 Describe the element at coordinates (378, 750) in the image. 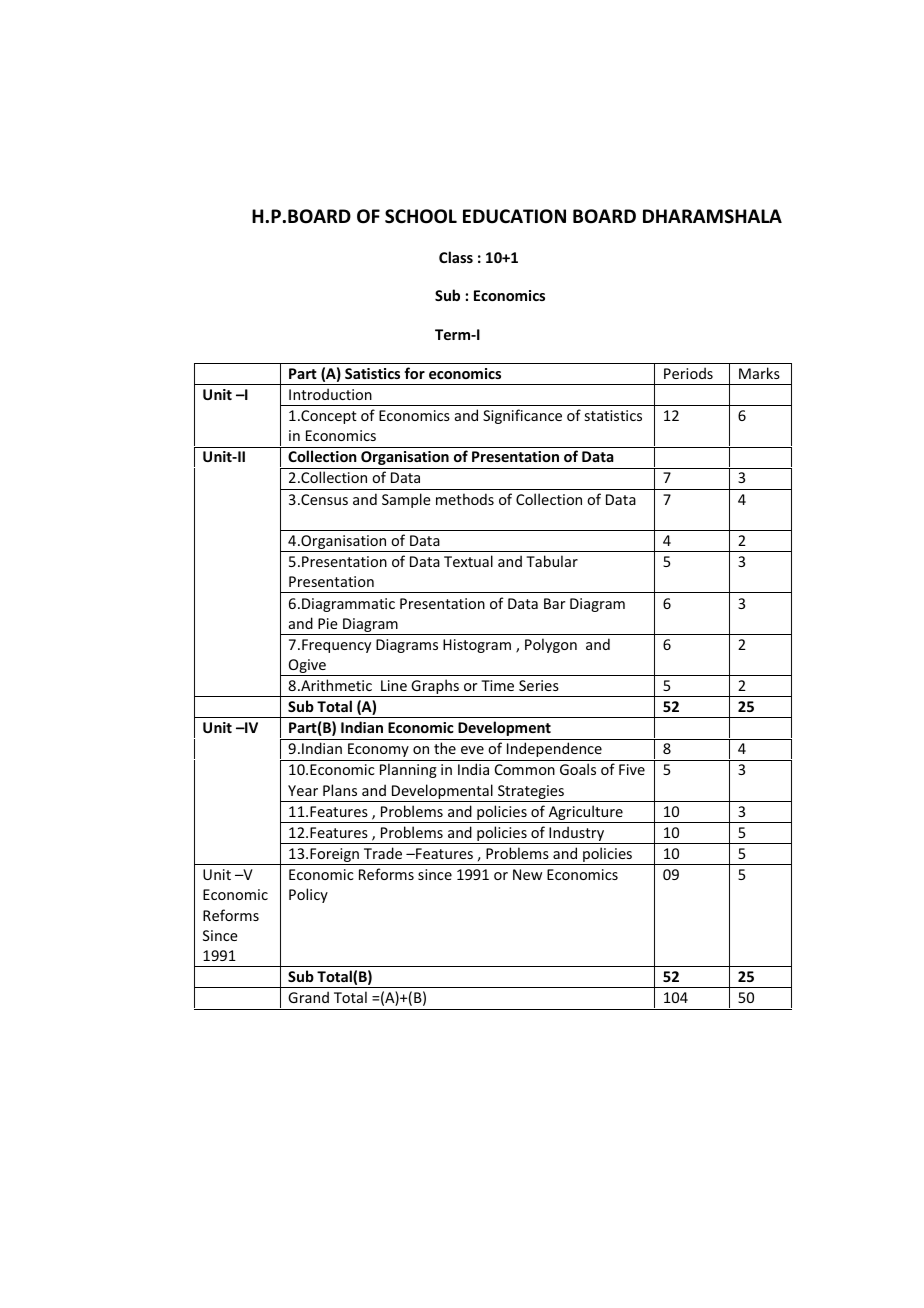

I see `Economy` at that location.
